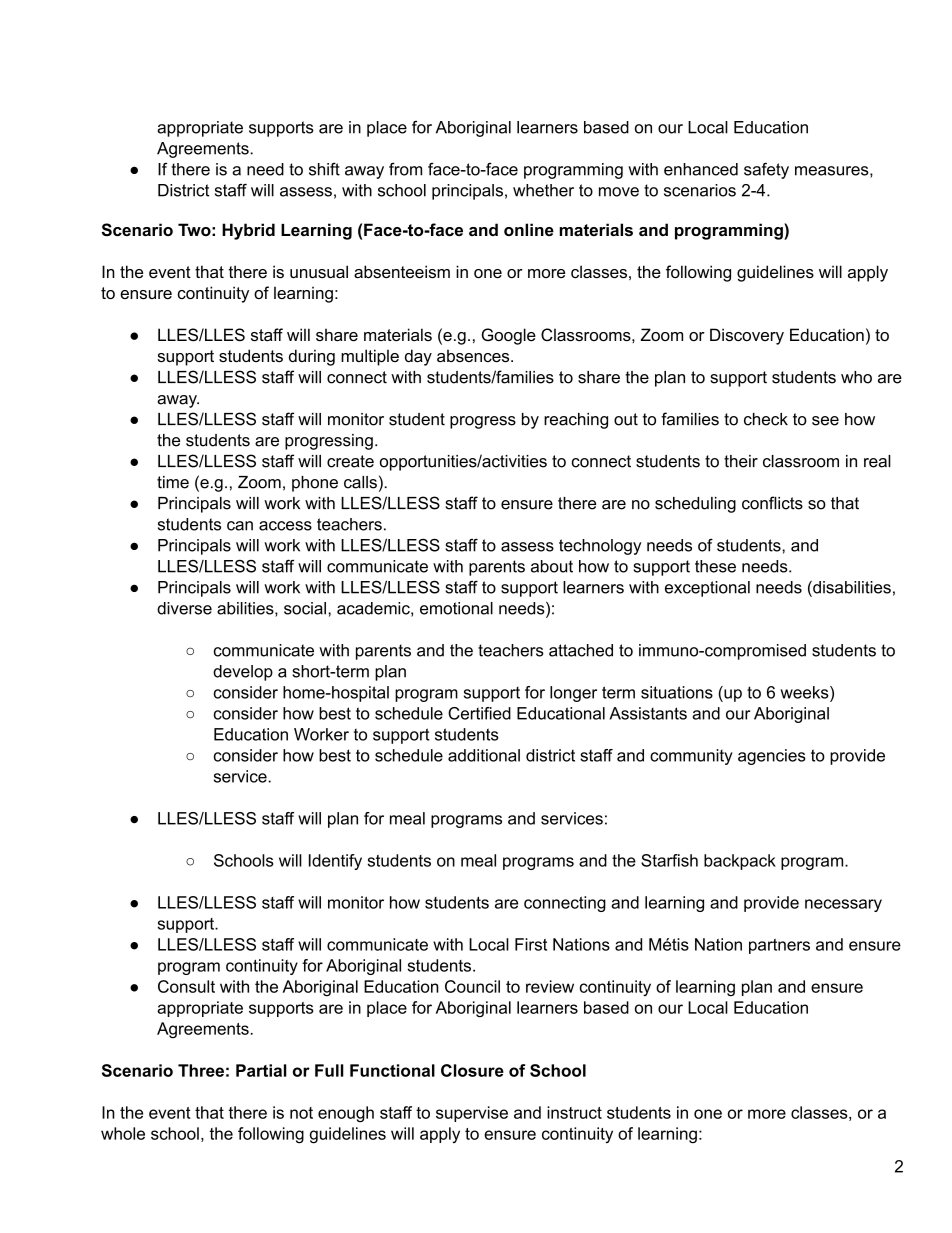 The height and width of the page is (1233, 952). What do you see at coordinates (201, 1070) in the page?
I see `Three` at bounding box center [201, 1070].
